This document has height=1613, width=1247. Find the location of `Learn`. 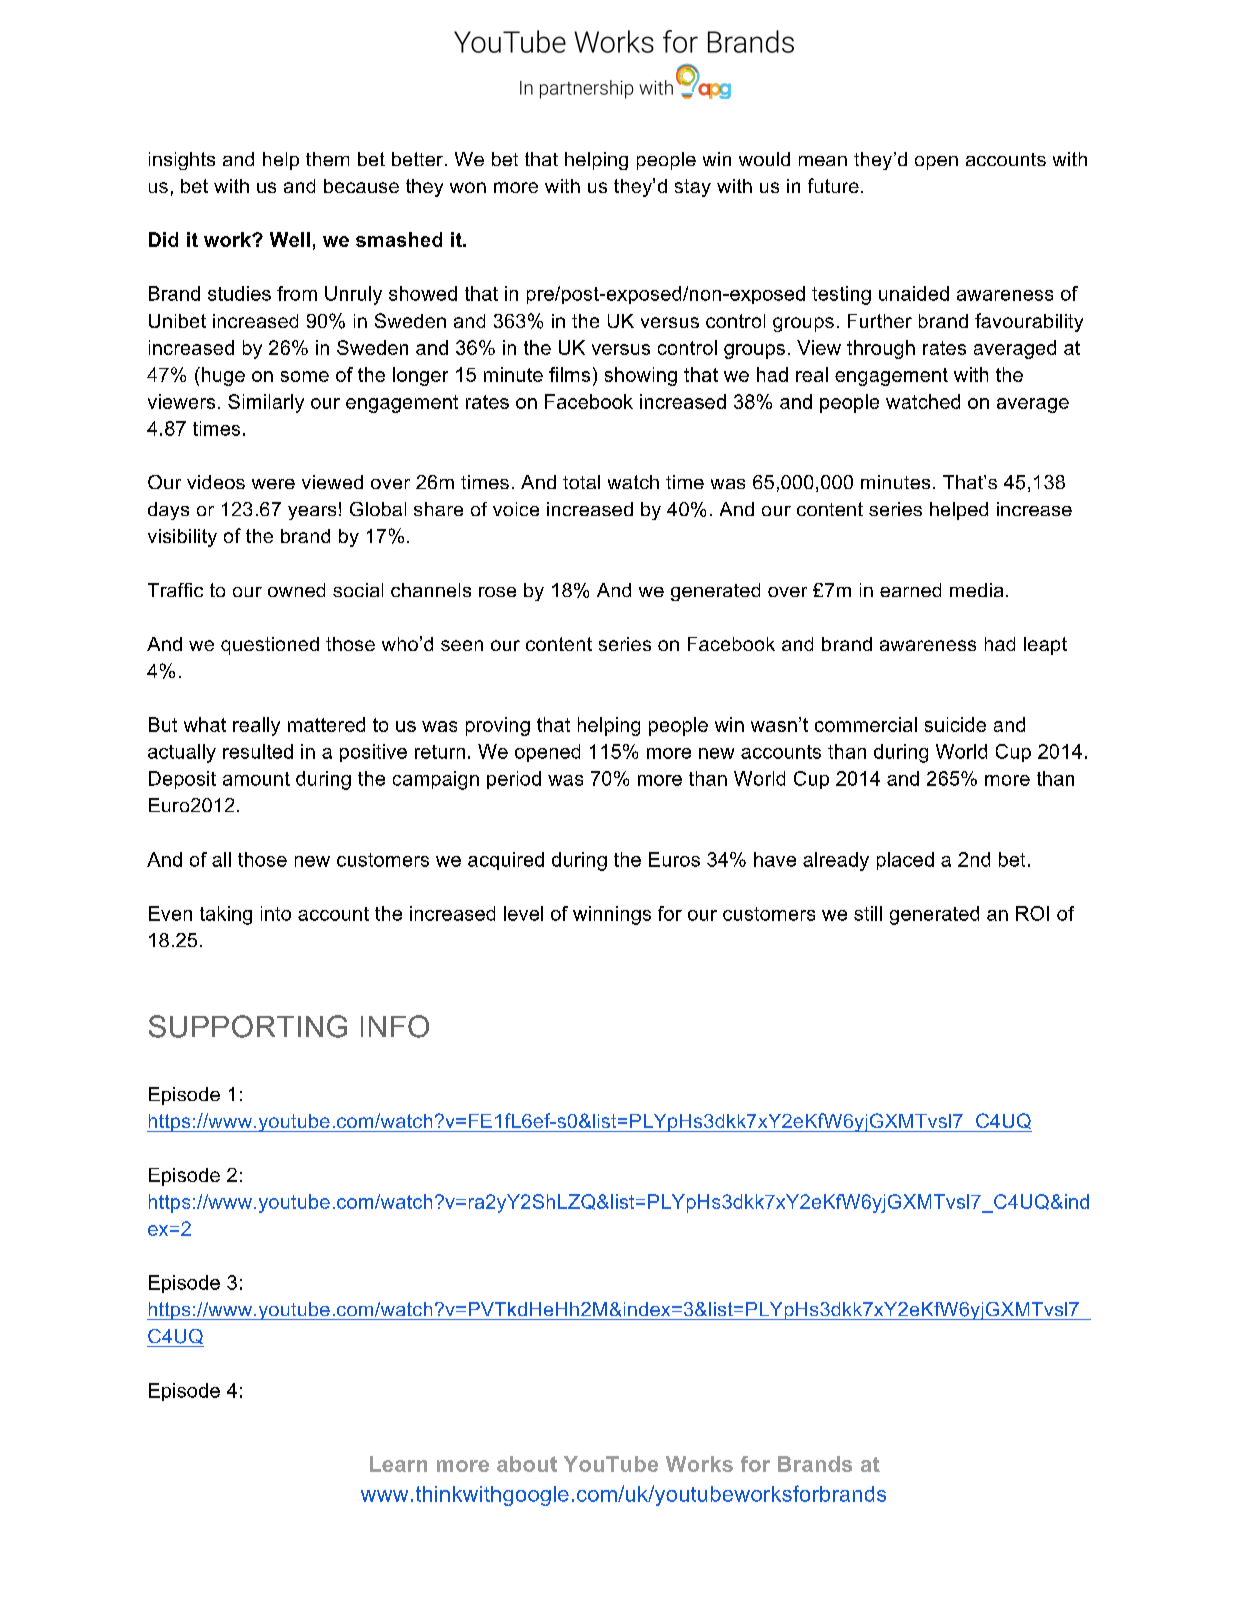

Learn is located at coordinates (398, 1464).
